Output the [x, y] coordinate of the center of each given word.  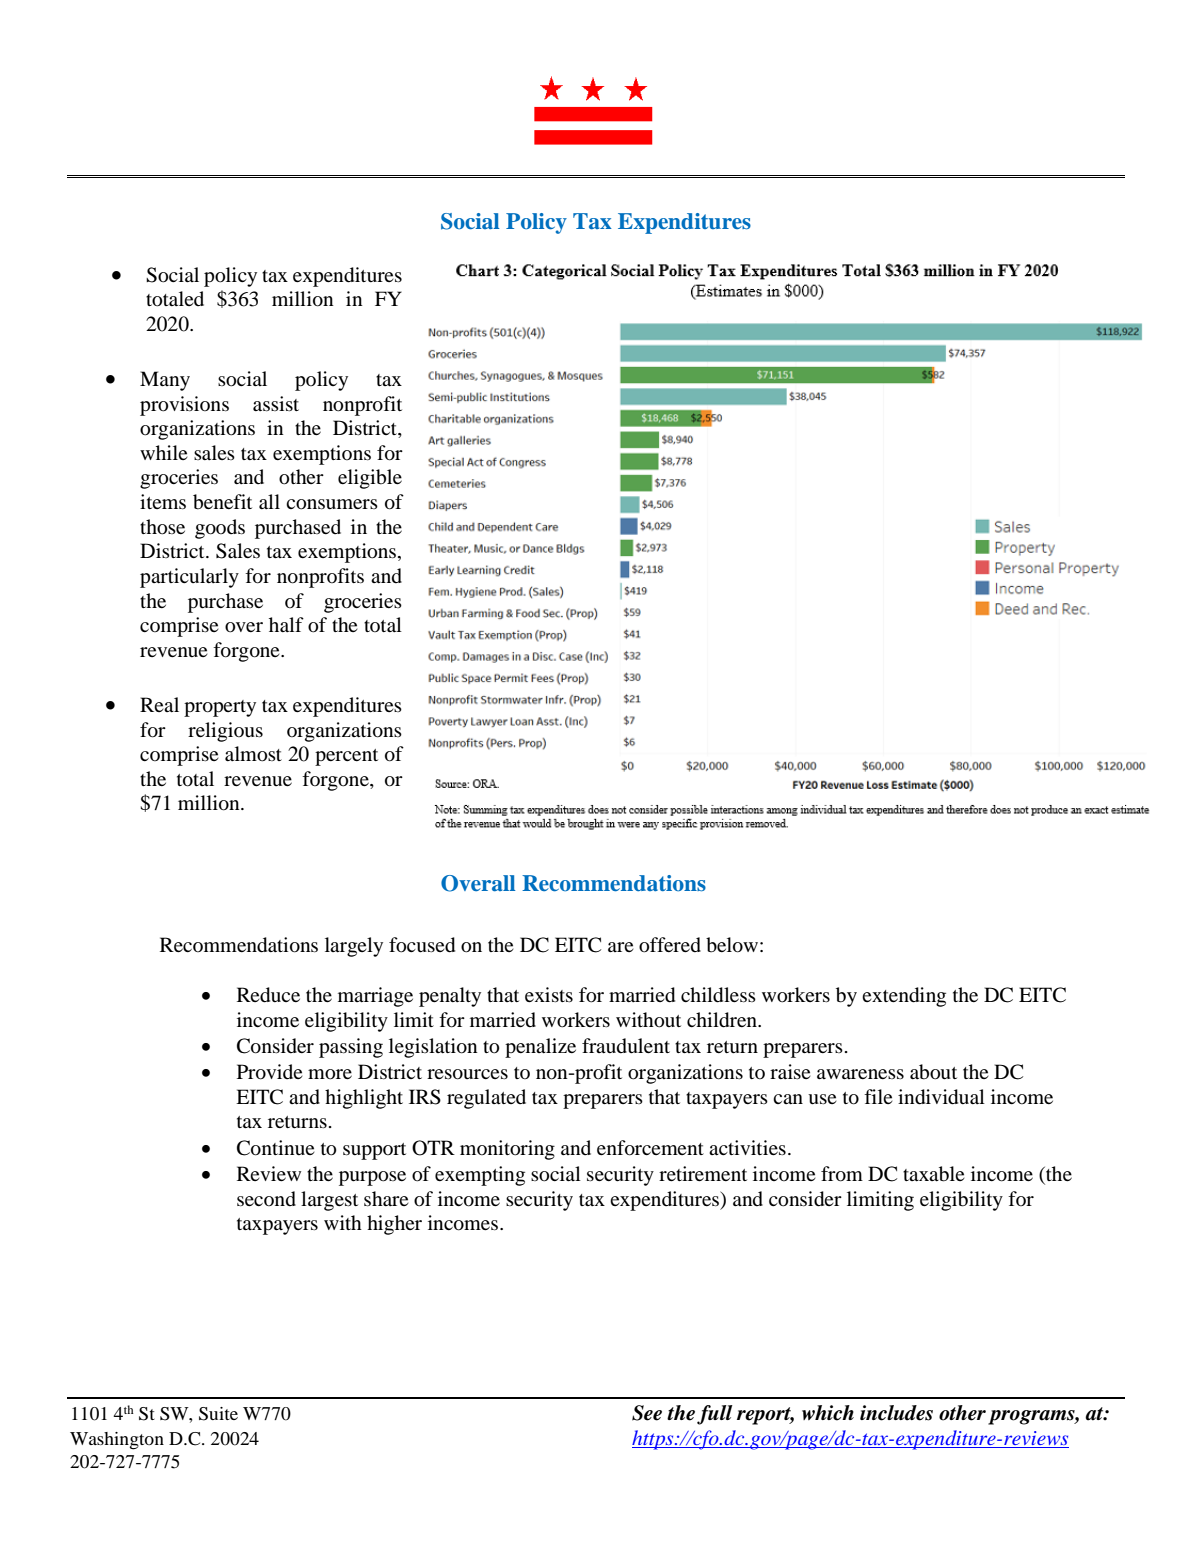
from [842, 1174]
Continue [276, 1148]
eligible [370, 479]
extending [904, 997]
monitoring [507, 1150]
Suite [218, 1414]
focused [422, 945]
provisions [184, 406]
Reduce [268, 995]
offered [670, 945]
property [220, 708]
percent [346, 757]
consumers [332, 504]
